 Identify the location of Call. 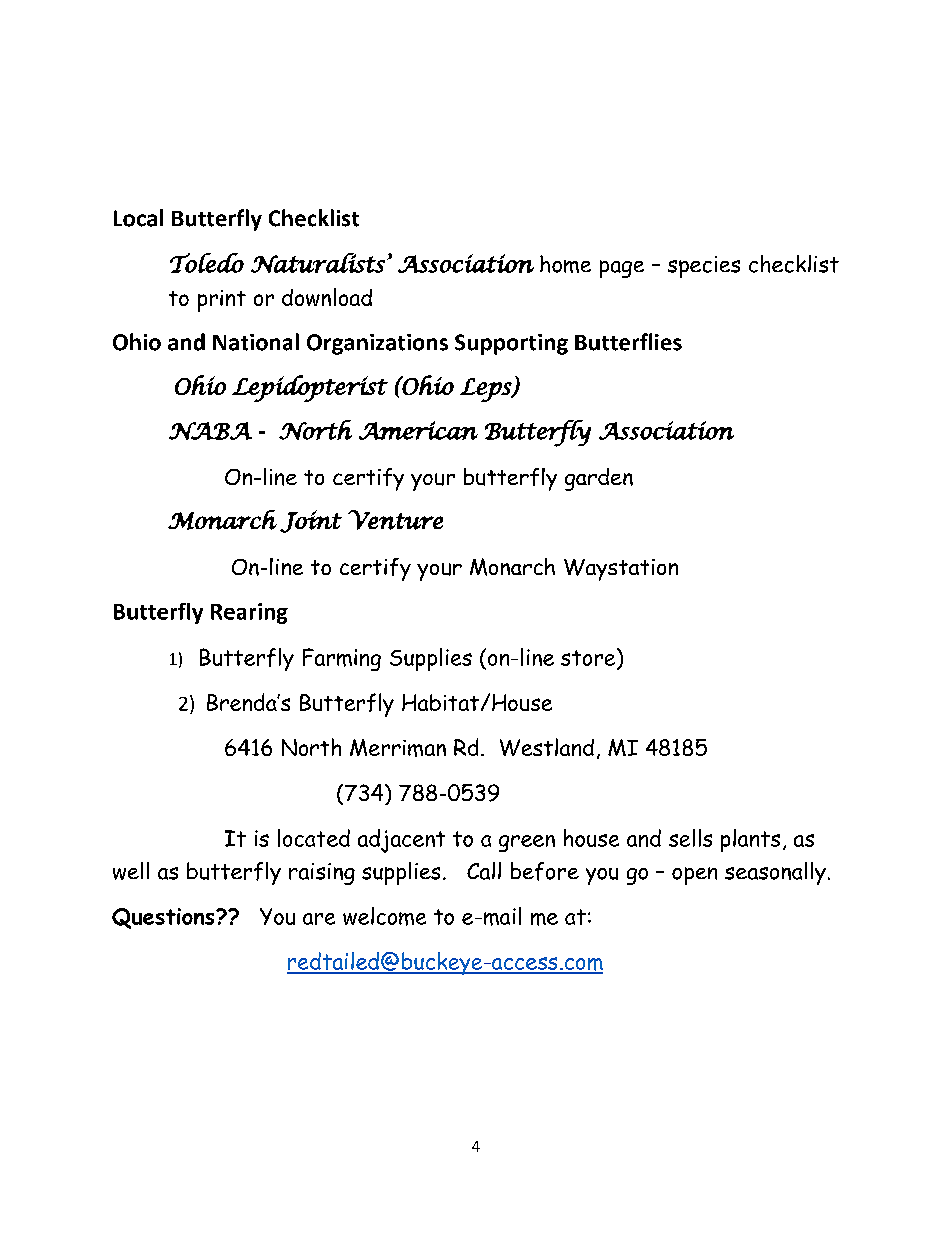
(484, 871).
